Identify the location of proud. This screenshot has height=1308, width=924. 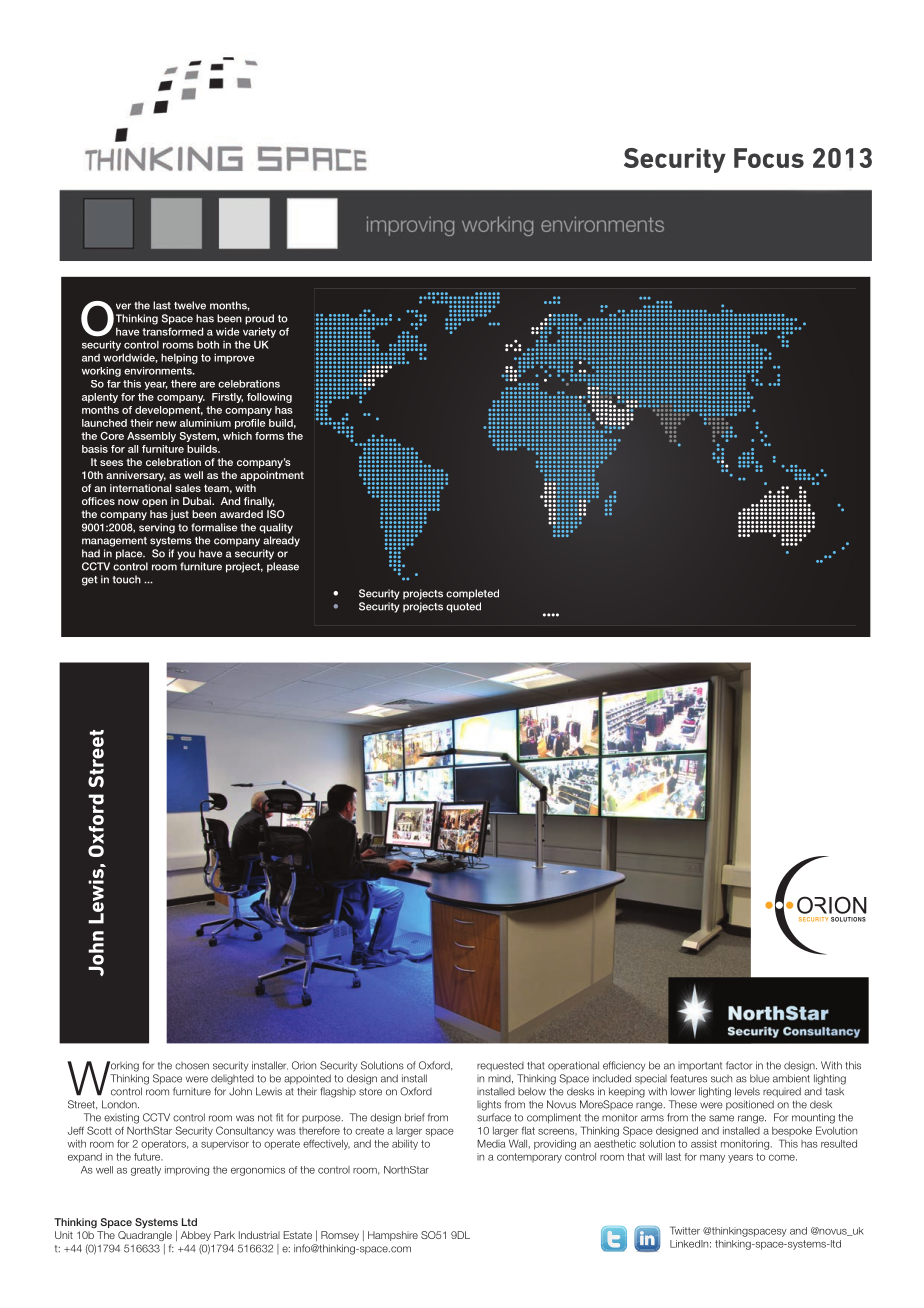
(259, 319).
